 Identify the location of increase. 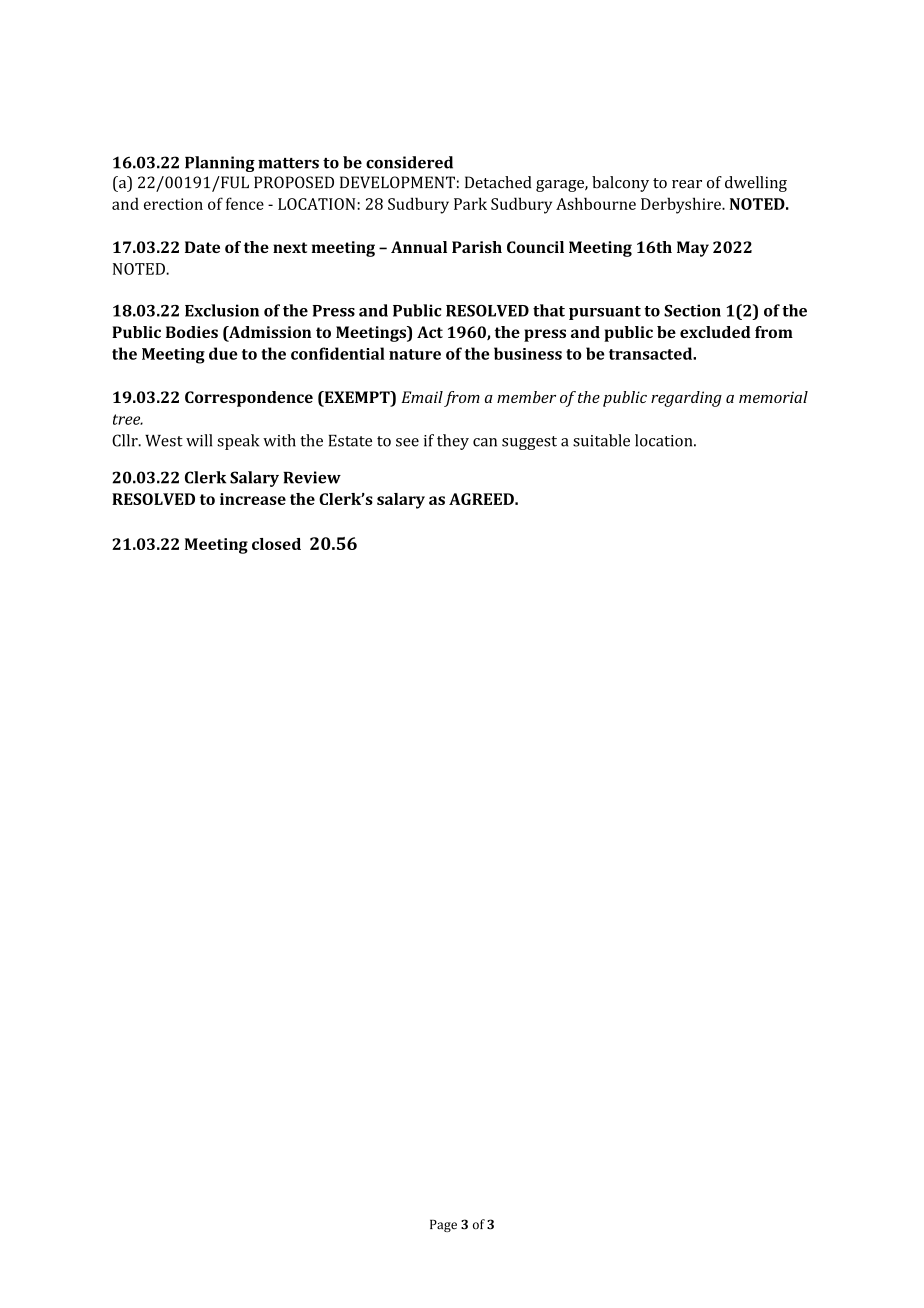
(253, 499).
